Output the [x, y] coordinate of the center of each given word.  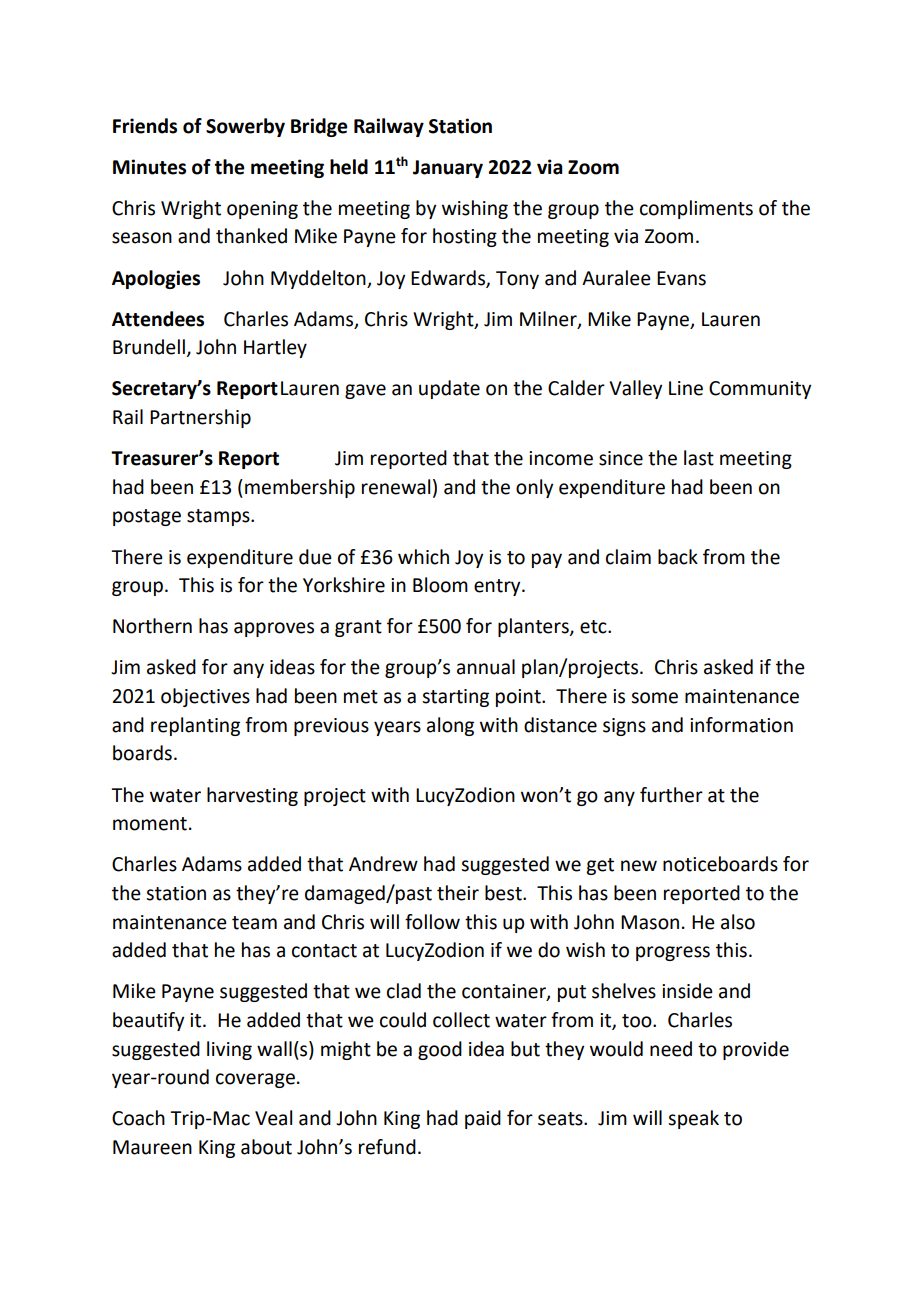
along [450, 726]
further [671, 795]
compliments [696, 209]
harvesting [252, 796]
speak [693, 1119]
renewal [396, 487]
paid [483, 1119]
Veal [273, 1118]
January [448, 169]
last [699, 458]
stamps [219, 517]
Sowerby [245, 127]
